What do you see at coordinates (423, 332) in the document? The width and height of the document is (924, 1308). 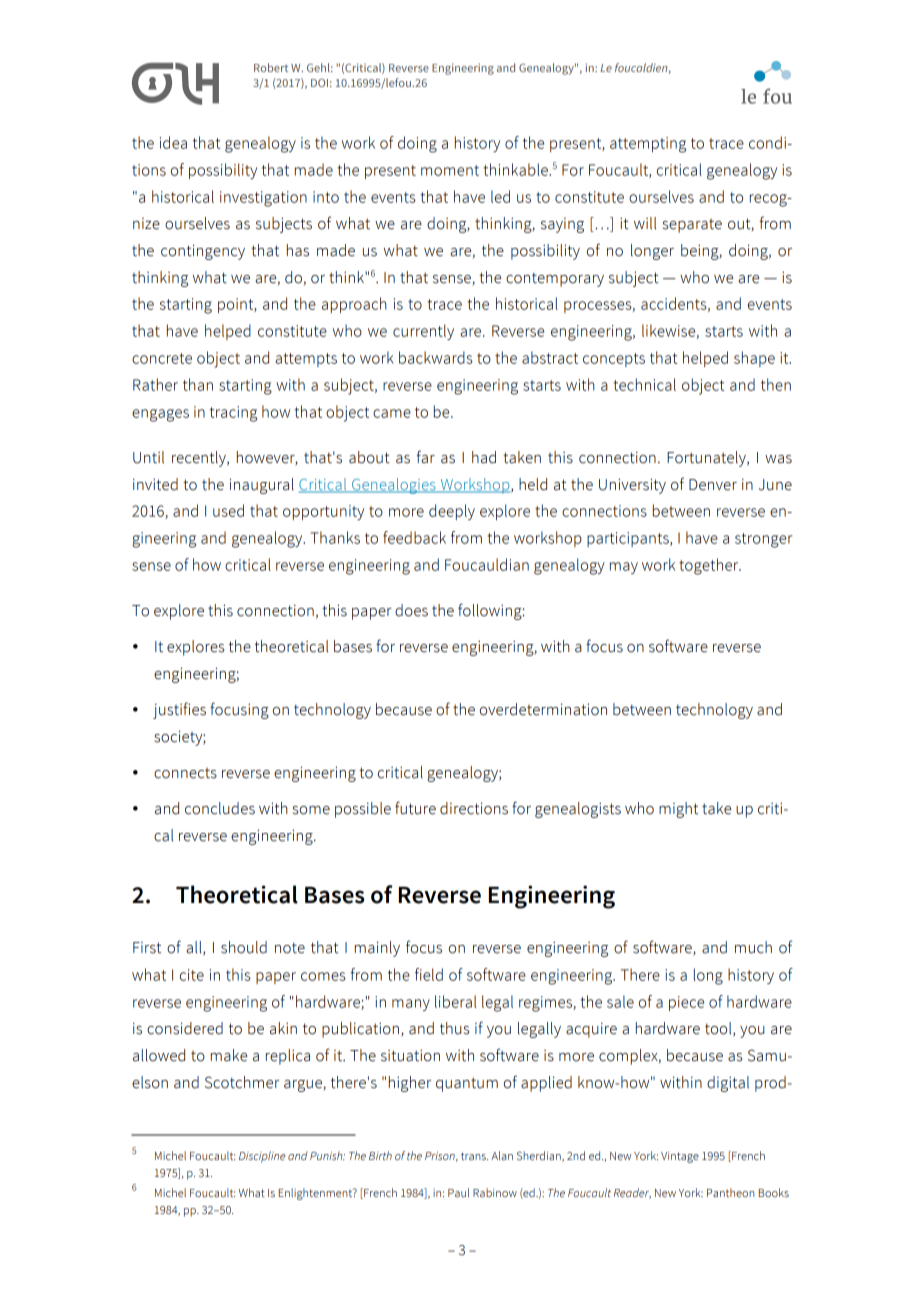 I see `currently` at bounding box center [423, 332].
